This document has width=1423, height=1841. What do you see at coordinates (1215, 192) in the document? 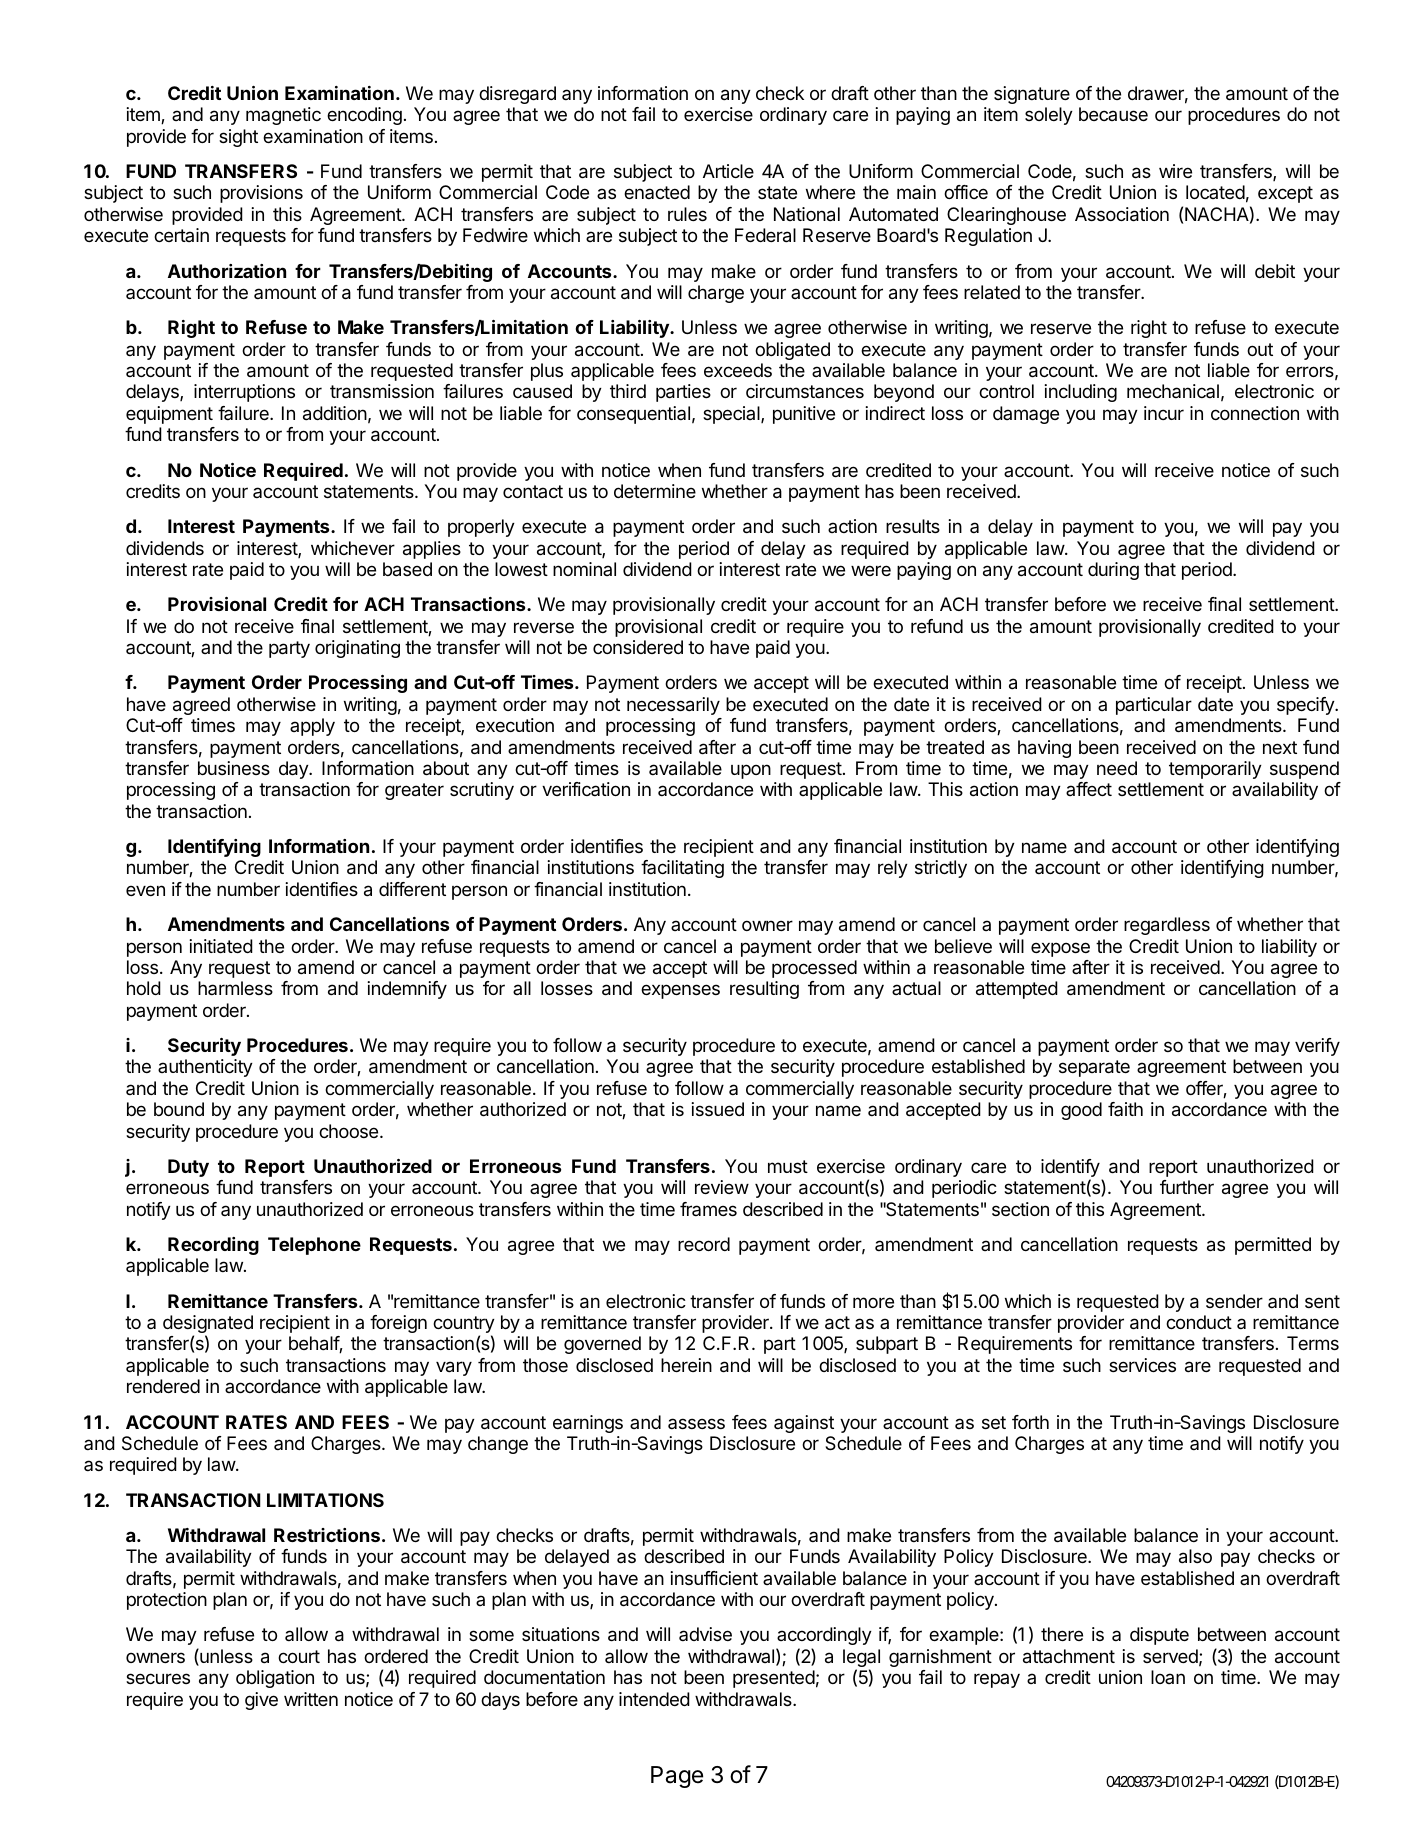
I see `located` at bounding box center [1215, 192].
